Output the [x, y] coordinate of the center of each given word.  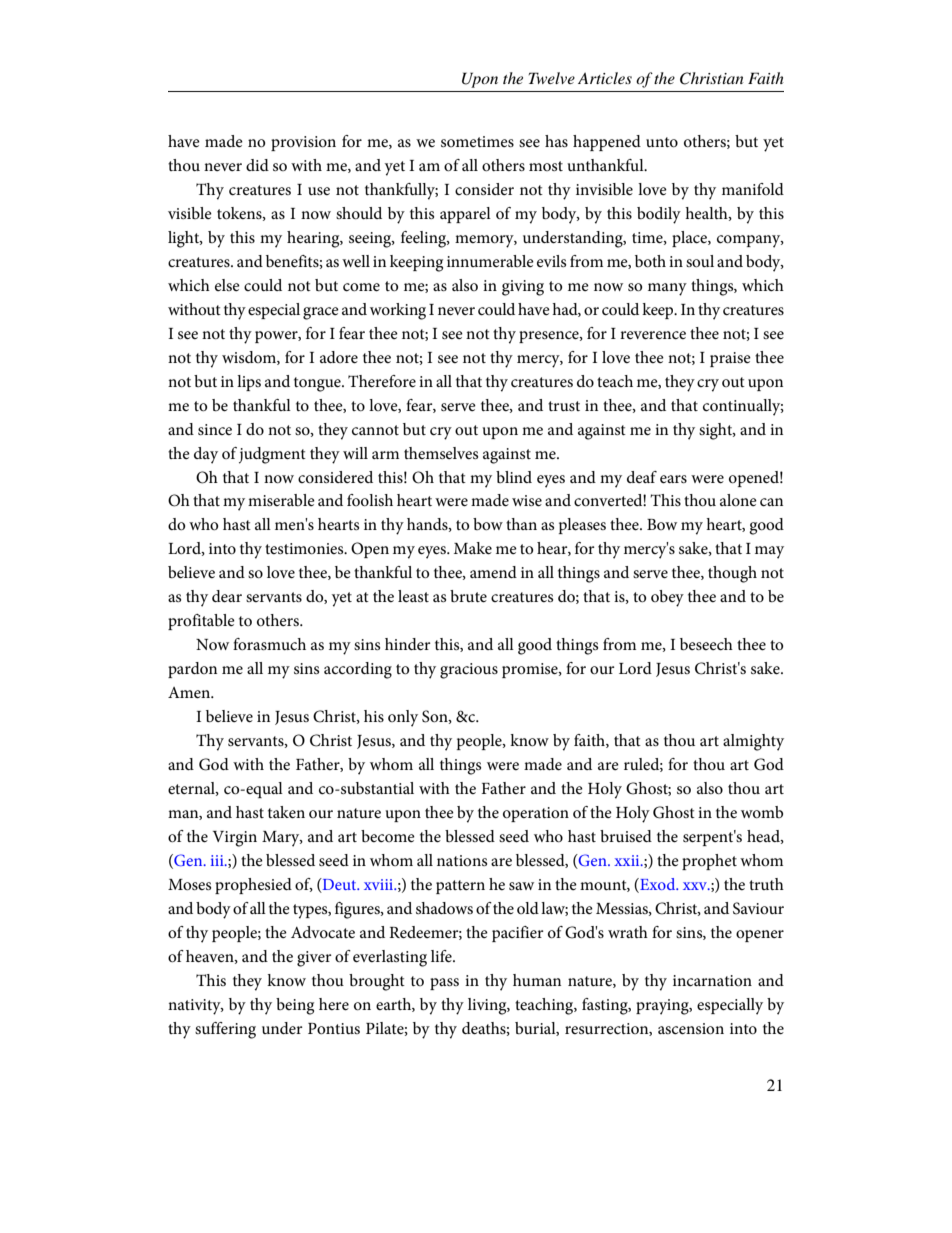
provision [303, 143]
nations [462, 860]
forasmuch [269, 644]
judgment [272, 455]
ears [673, 479]
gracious [469, 671]
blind [514, 477]
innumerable [490, 261]
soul [700, 261]
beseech [706, 644]
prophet [709, 862]
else [227, 285]
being [295, 1006]
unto [662, 142]
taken [286, 812]
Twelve [552, 78]
